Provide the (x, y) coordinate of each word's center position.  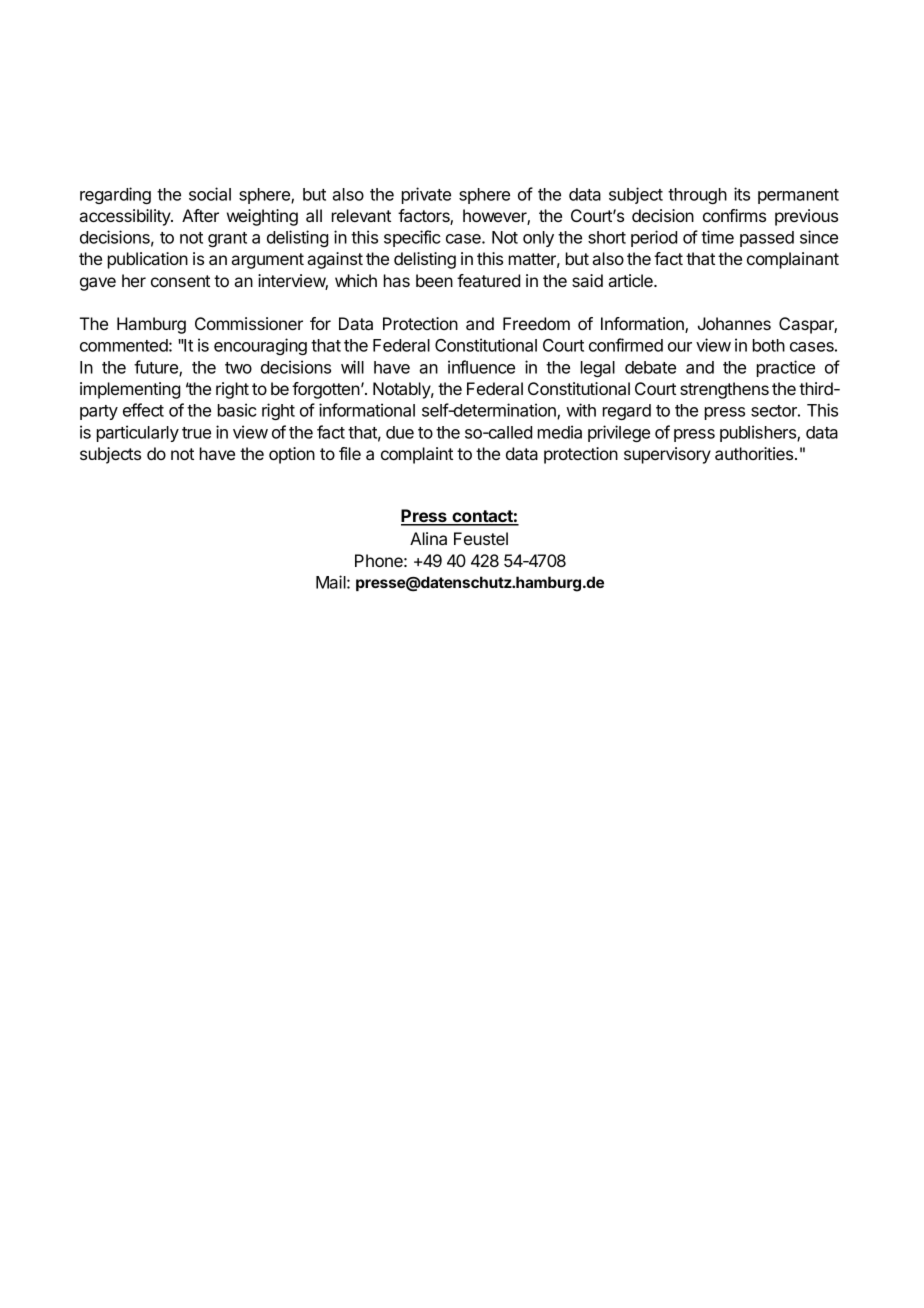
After (200, 215)
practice (786, 368)
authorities (755, 453)
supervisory (667, 455)
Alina (428, 538)
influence (481, 367)
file (350, 453)
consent (180, 281)
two (238, 368)
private (426, 195)
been (434, 280)
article (631, 280)
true (196, 433)
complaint (417, 455)
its (742, 194)
